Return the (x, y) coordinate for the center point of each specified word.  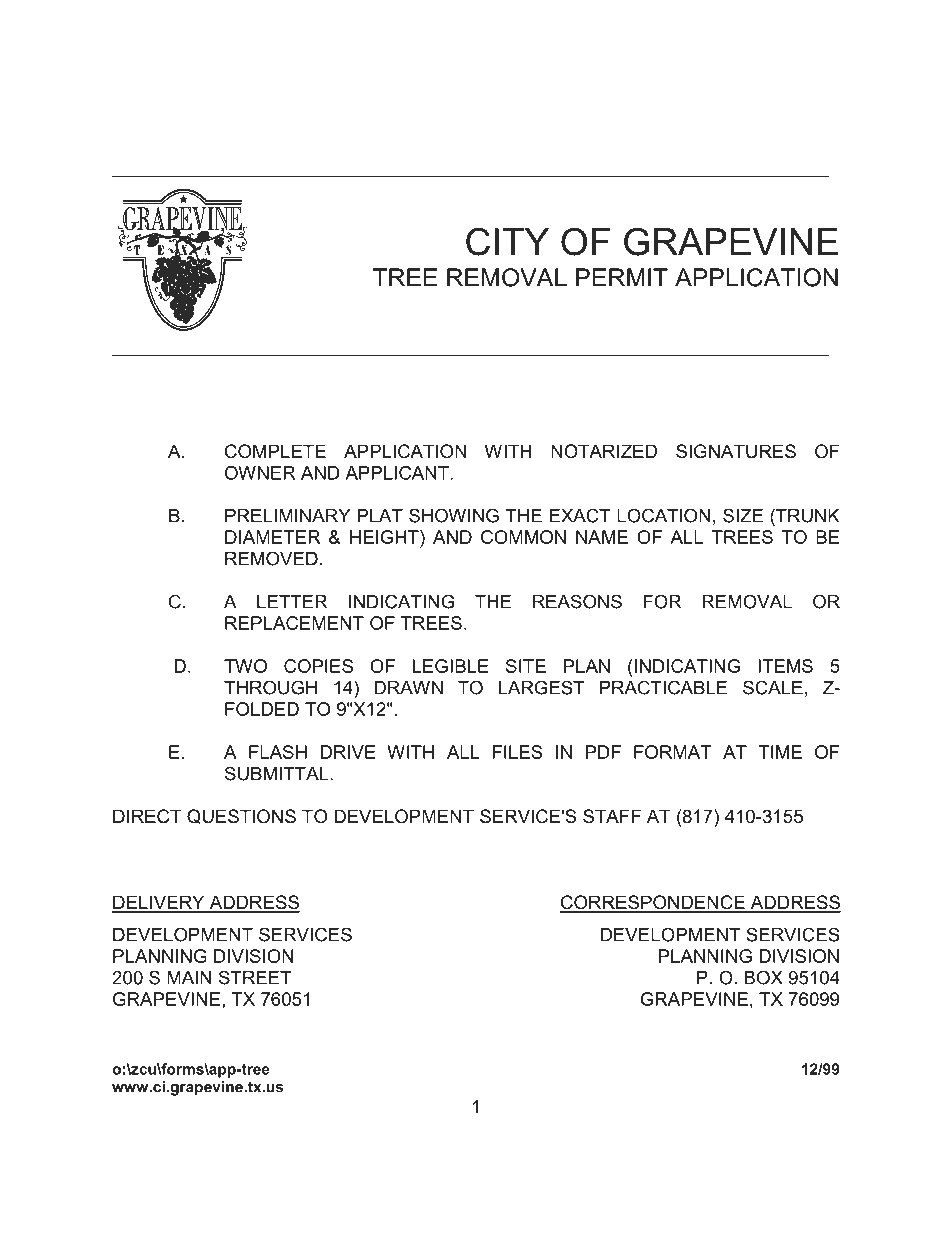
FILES (517, 752)
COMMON (523, 537)
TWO (245, 666)
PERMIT (622, 277)
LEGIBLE (451, 666)
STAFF (612, 816)
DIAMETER (273, 537)
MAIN (189, 978)
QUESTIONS (241, 816)
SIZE (743, 515)
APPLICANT (397, 473)
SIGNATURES (736, 451)
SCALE (773, 687)
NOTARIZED (604, 451)
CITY (507, 242)
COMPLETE (275, 451)
